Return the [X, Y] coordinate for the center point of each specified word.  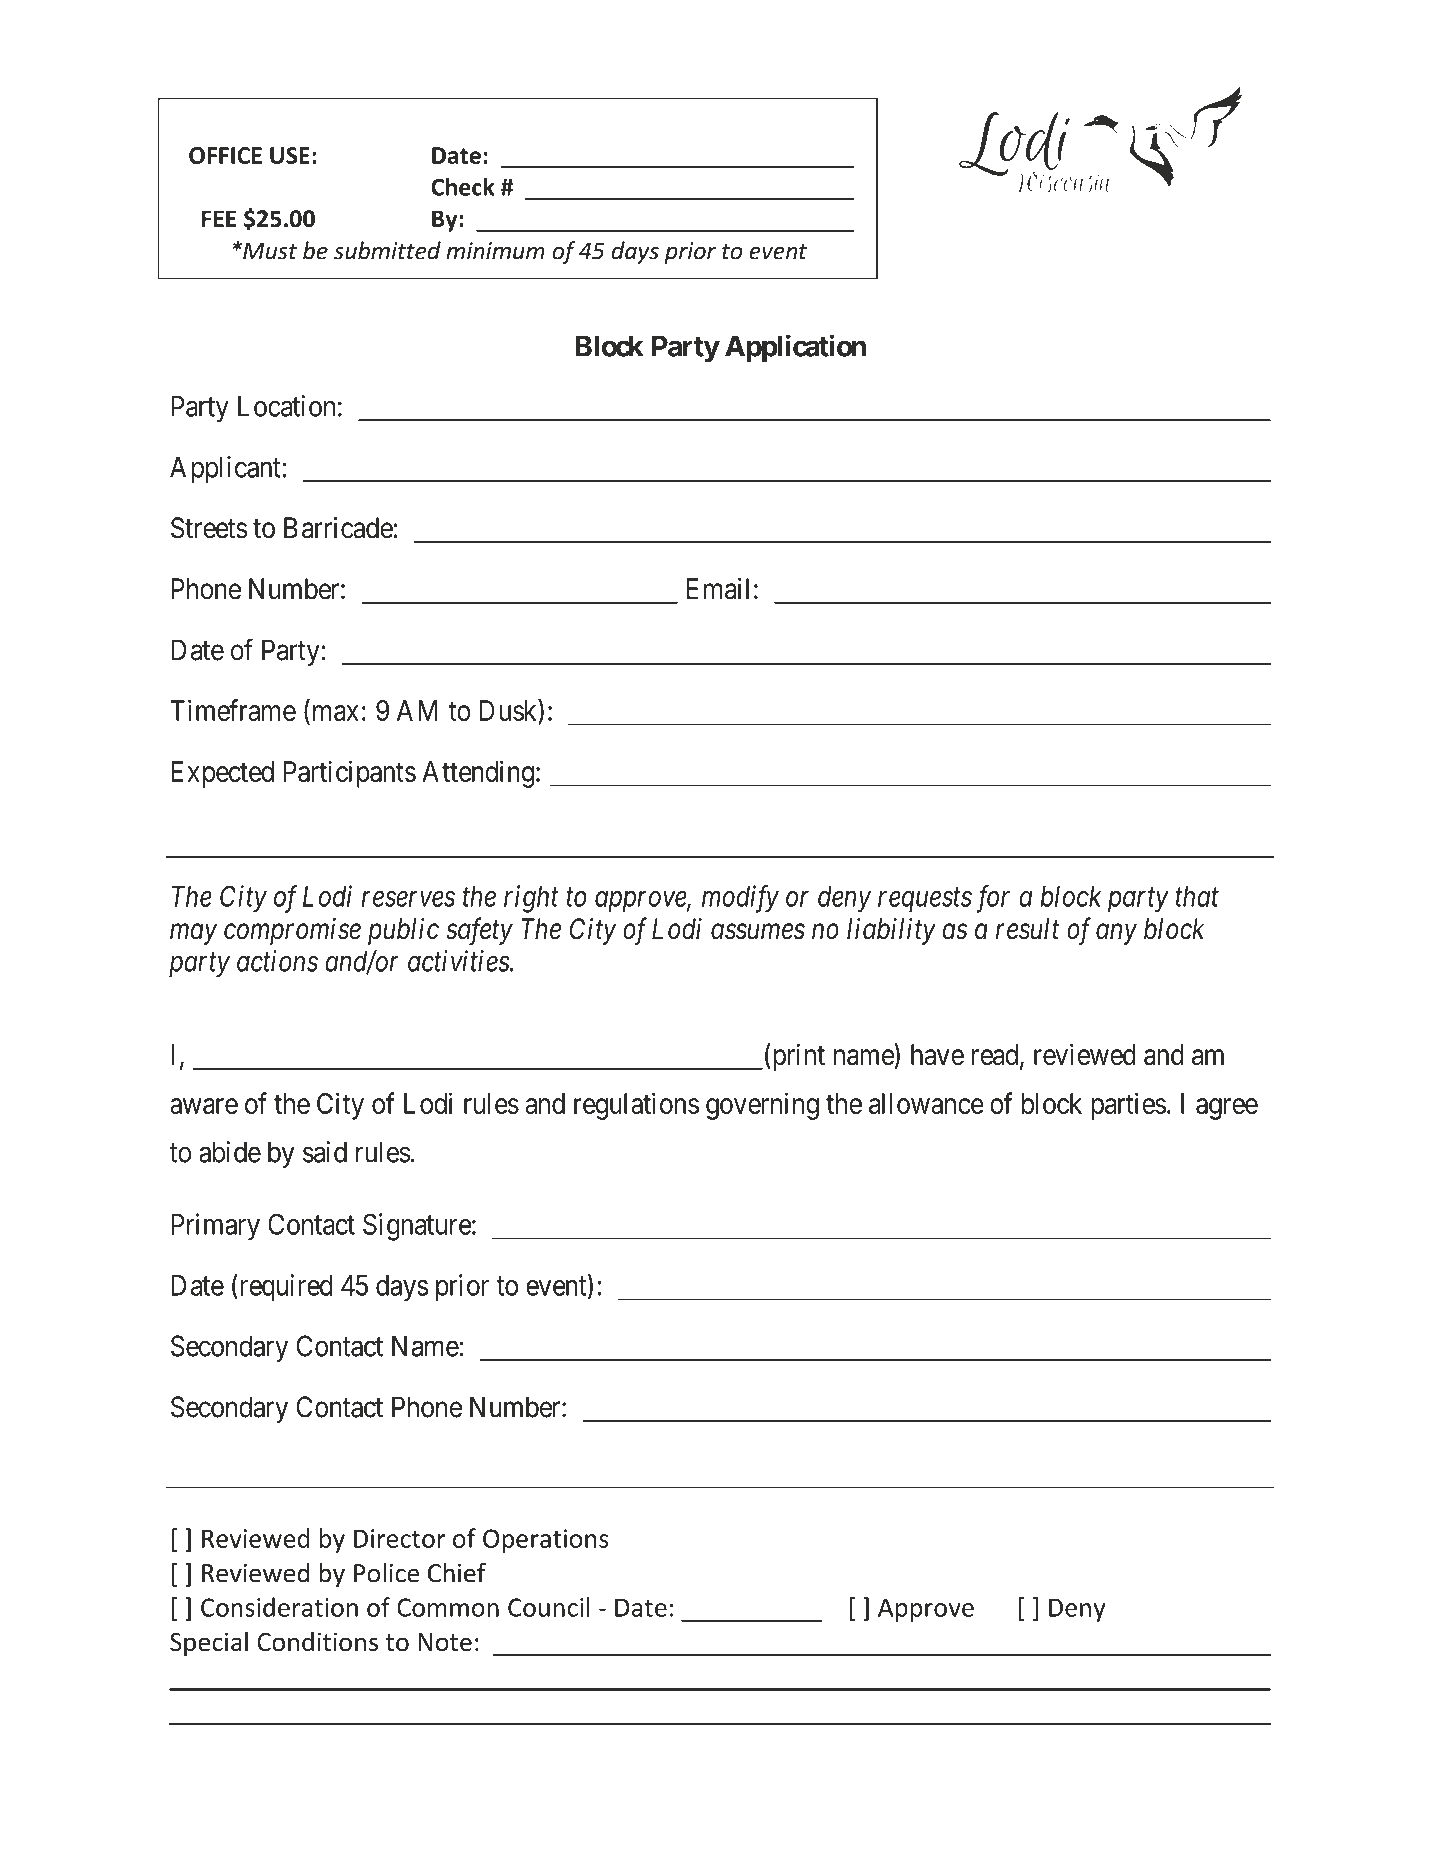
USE [290, 155]
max [336, 713]
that [1197, 896]
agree [1227, 1109]
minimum [495, 251]
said [325, 1152]
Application [795, 348]
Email [718, 589]
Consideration [279, 1607]
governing [762, 1106]
